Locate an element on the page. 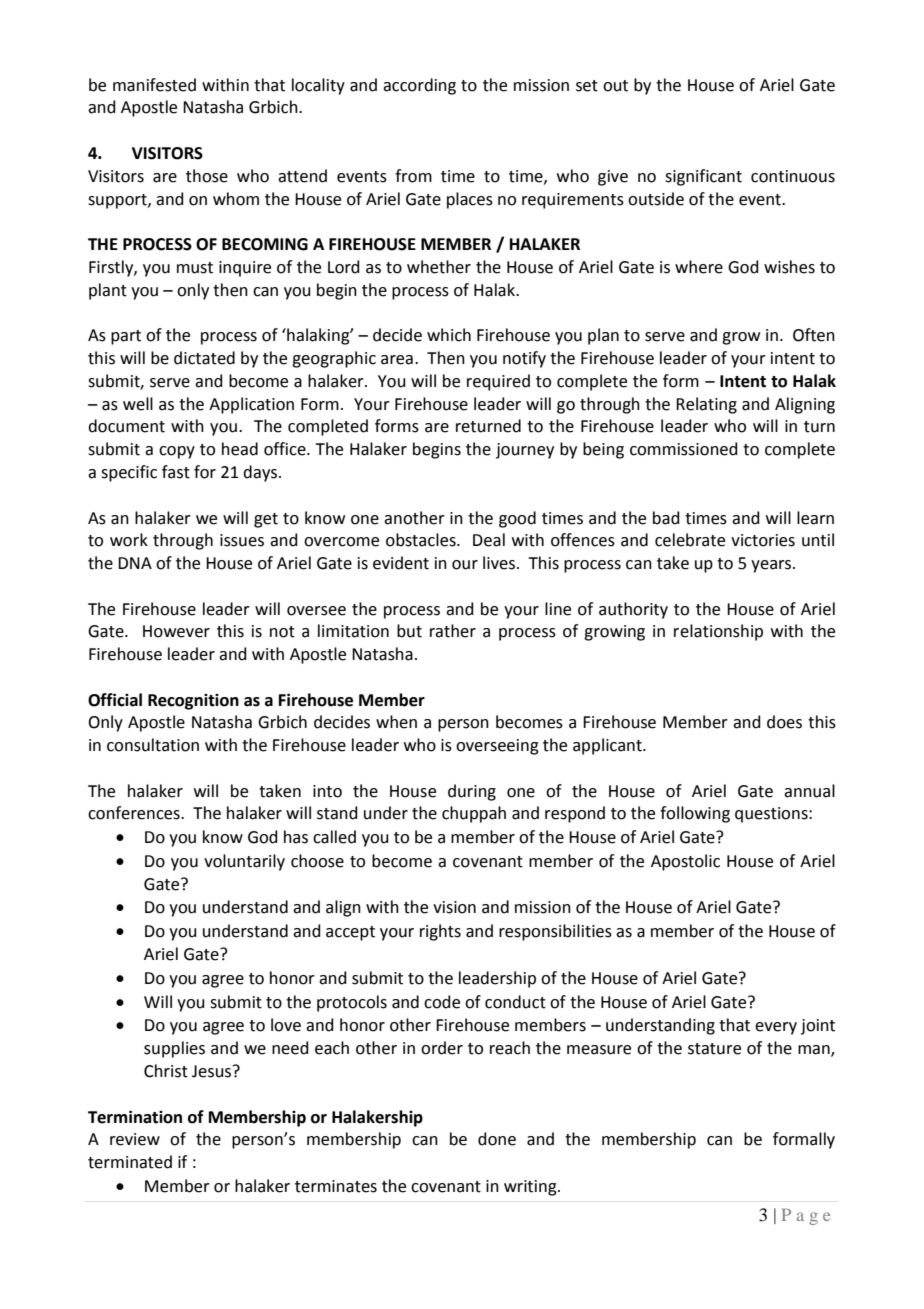 This page has width=924, height=1309. according is located at coordinates (419, 86).
